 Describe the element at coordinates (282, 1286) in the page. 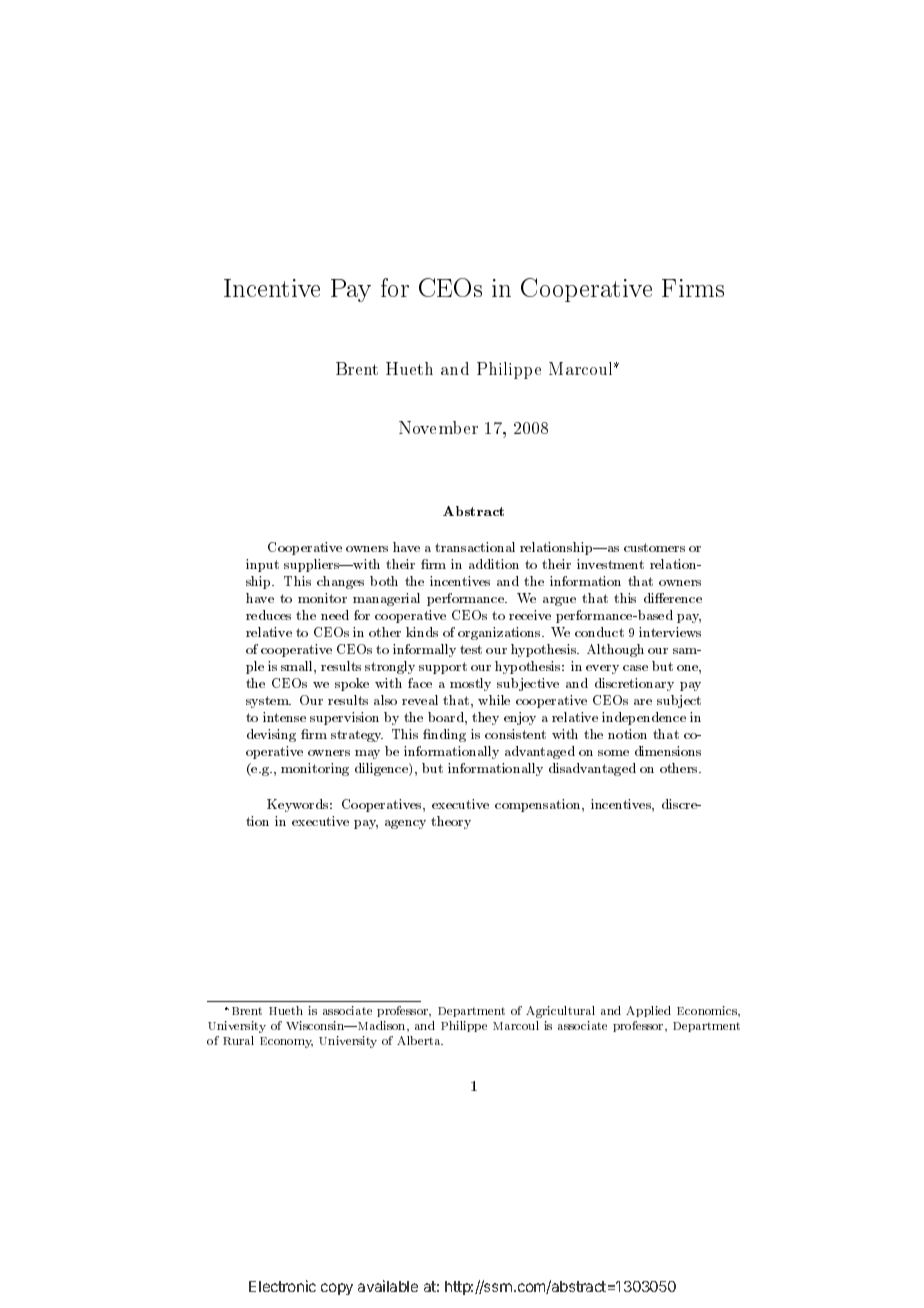

I see `Electronic` at that location.
